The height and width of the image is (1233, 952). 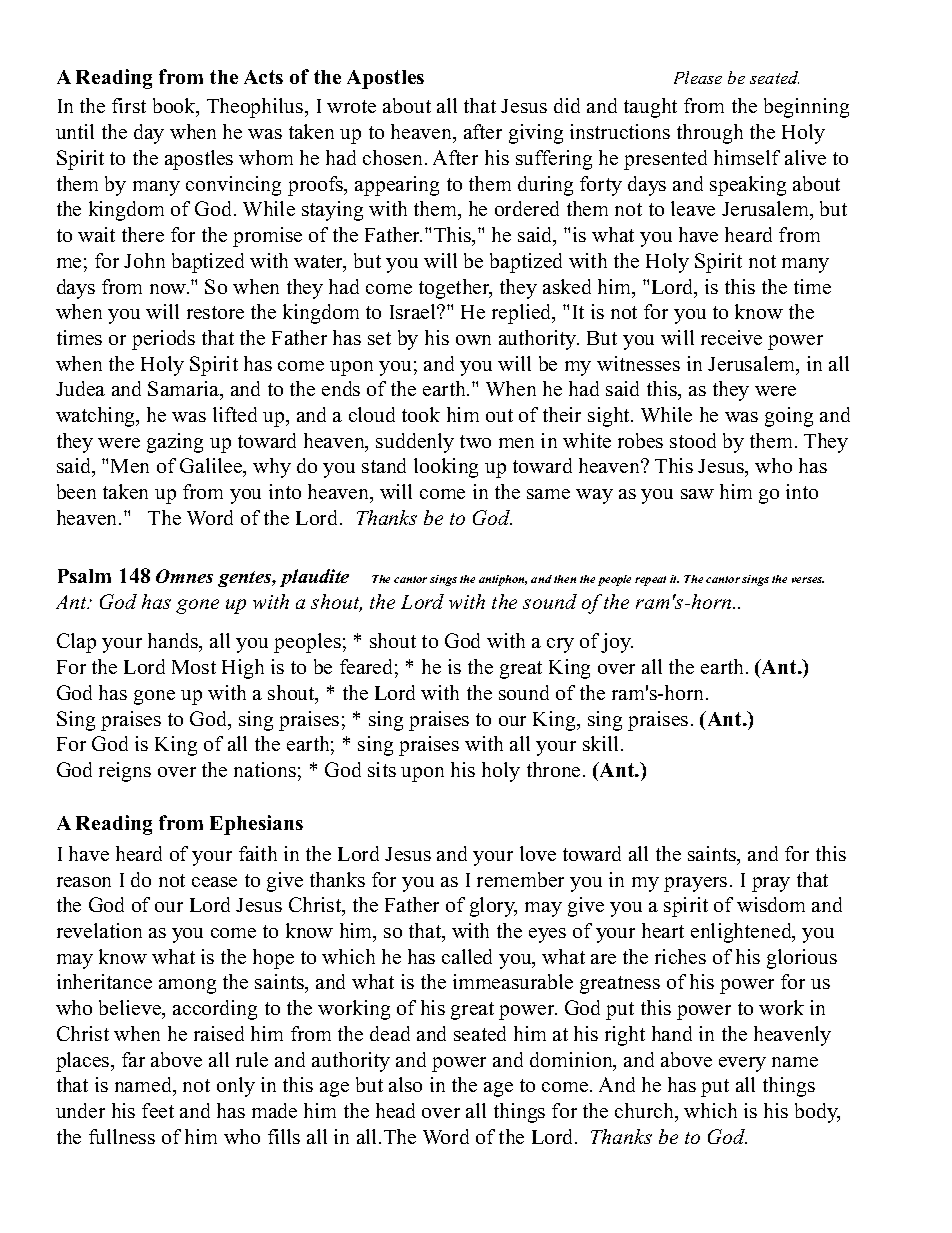 What do you see at coordinates (467, 956) in the image?
I see `called` at bounding box center [467, 956].
